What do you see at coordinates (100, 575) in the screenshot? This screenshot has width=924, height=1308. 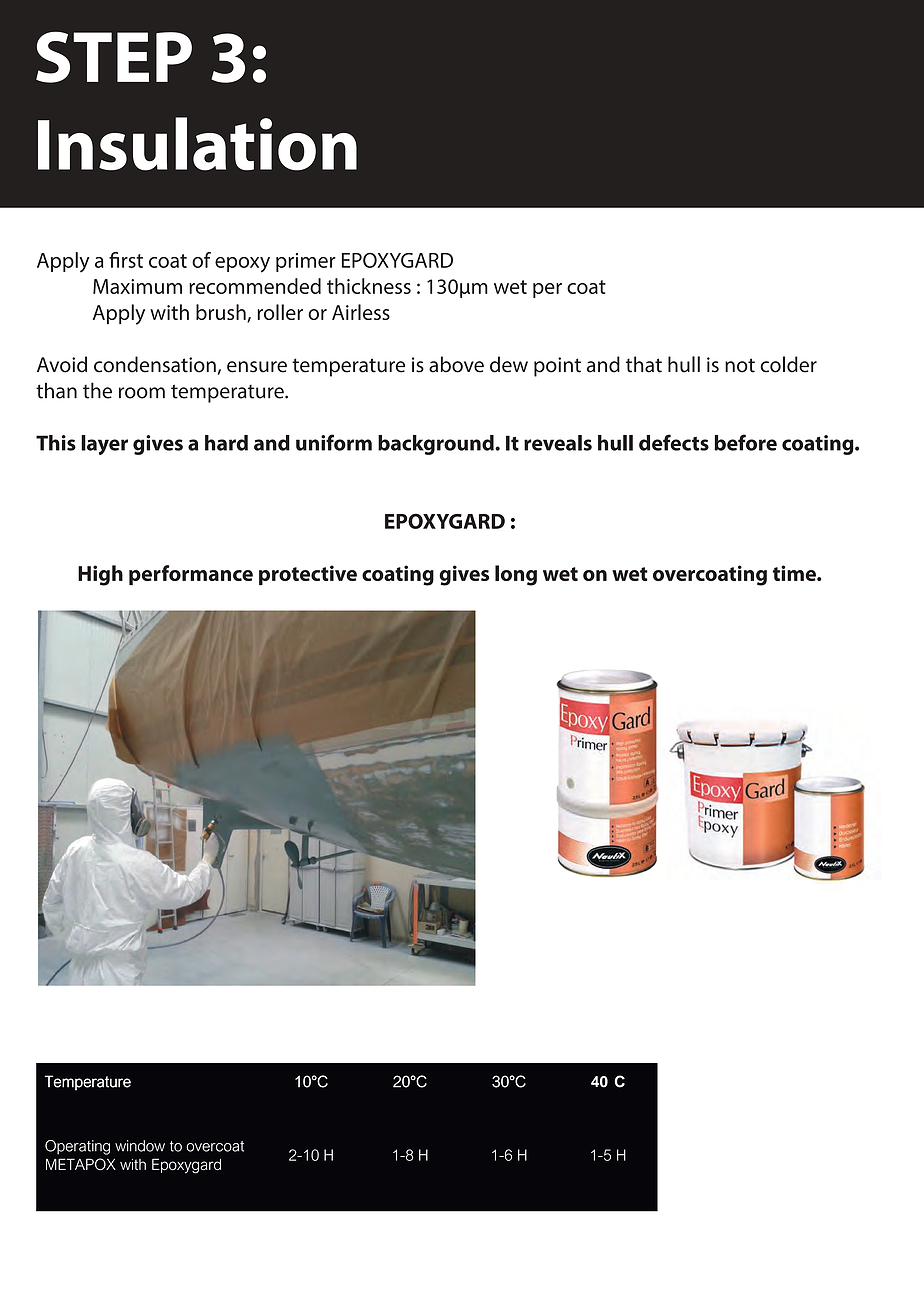 I see `High` at bounding box center [100, 575].
